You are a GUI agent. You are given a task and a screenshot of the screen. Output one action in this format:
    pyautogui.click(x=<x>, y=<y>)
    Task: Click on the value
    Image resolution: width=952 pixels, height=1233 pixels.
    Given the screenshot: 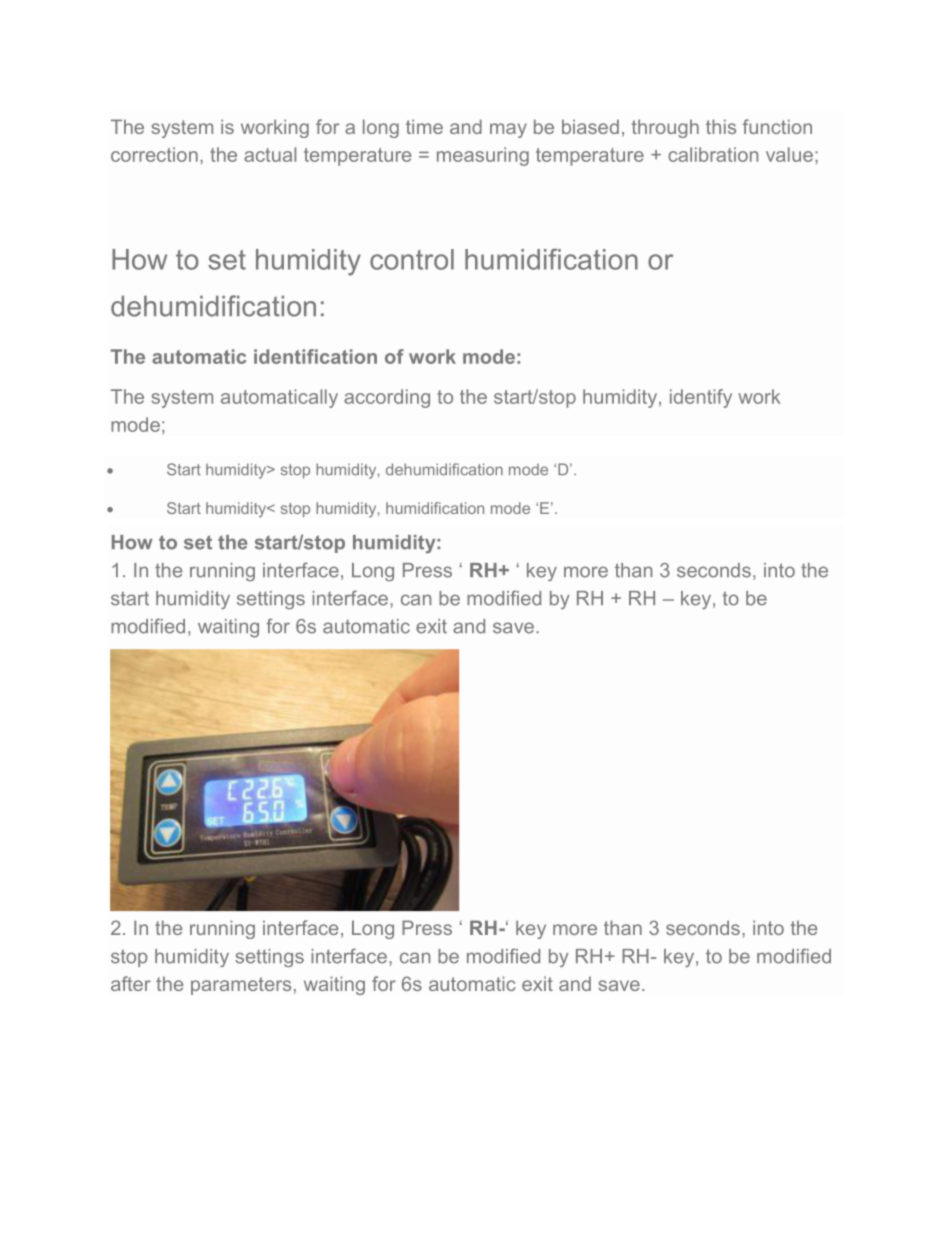 What is the action you would take?
    pyautogui.click(x=789, y=154)
